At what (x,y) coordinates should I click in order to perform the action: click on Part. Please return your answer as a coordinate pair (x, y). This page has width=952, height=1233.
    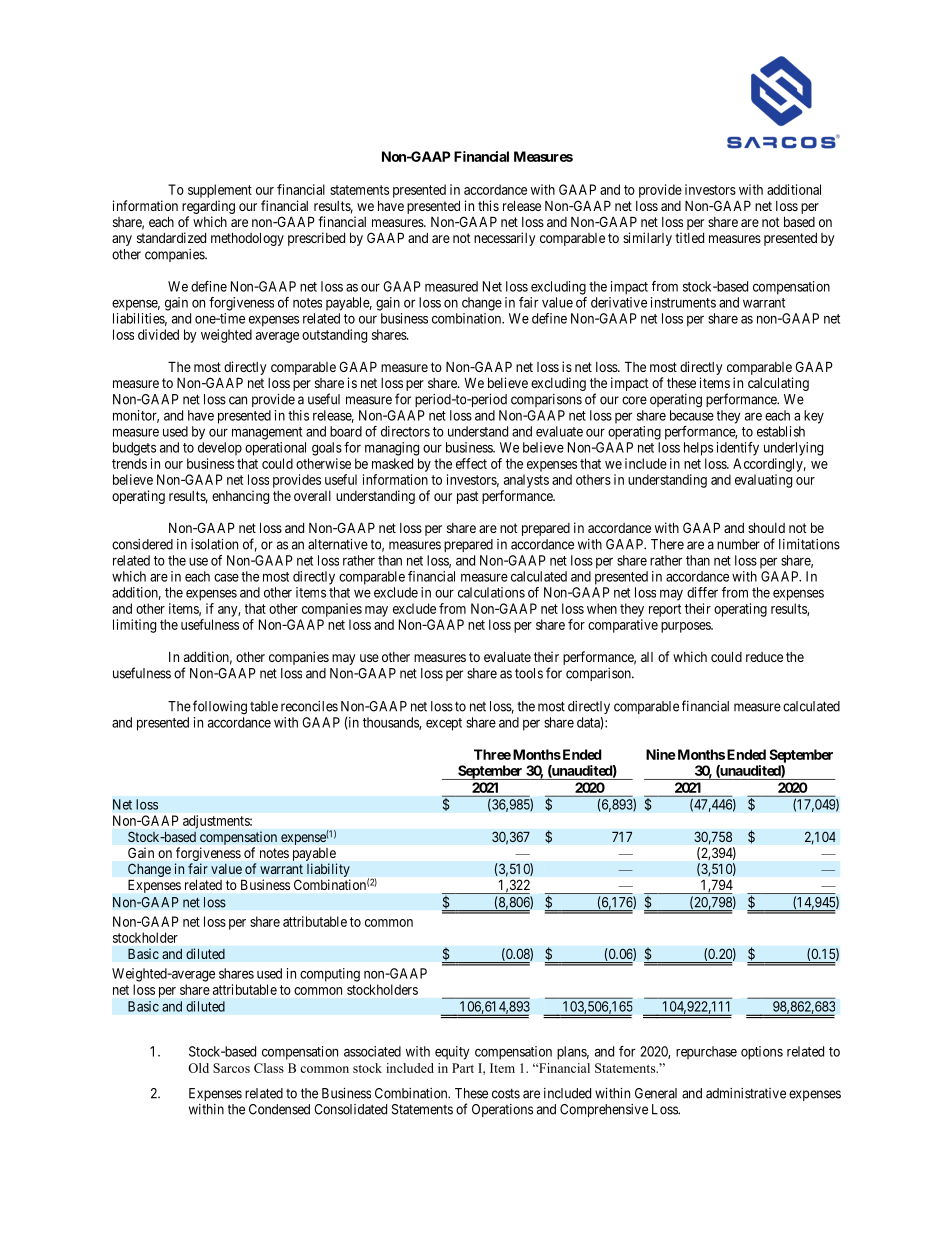
    Looking at the image, I should click on (463, 1068).
